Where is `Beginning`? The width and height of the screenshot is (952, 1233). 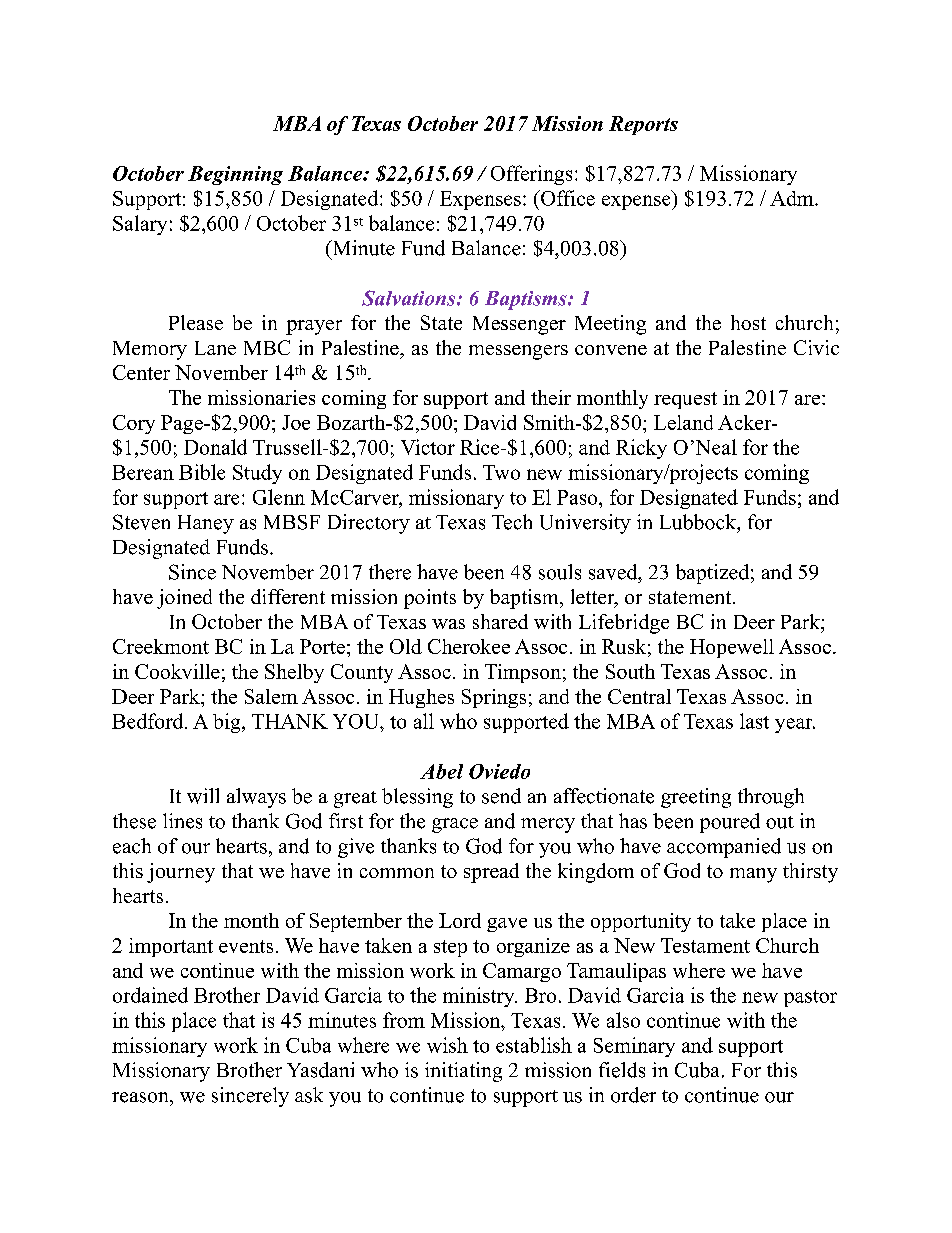 Beginning is located at coordinates (235, 175).
